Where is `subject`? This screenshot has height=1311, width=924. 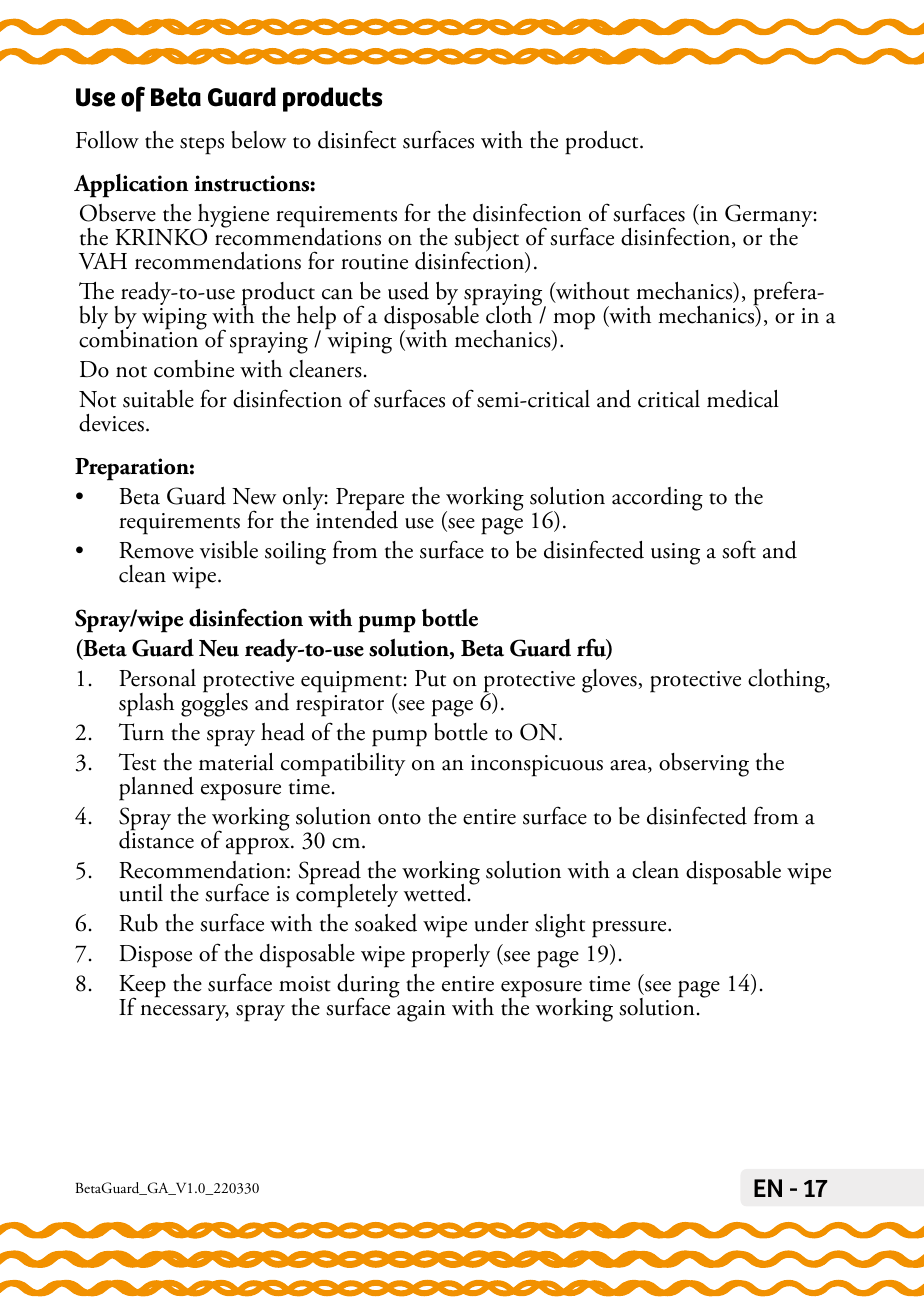
subject is located at coordinates (486, 241).
